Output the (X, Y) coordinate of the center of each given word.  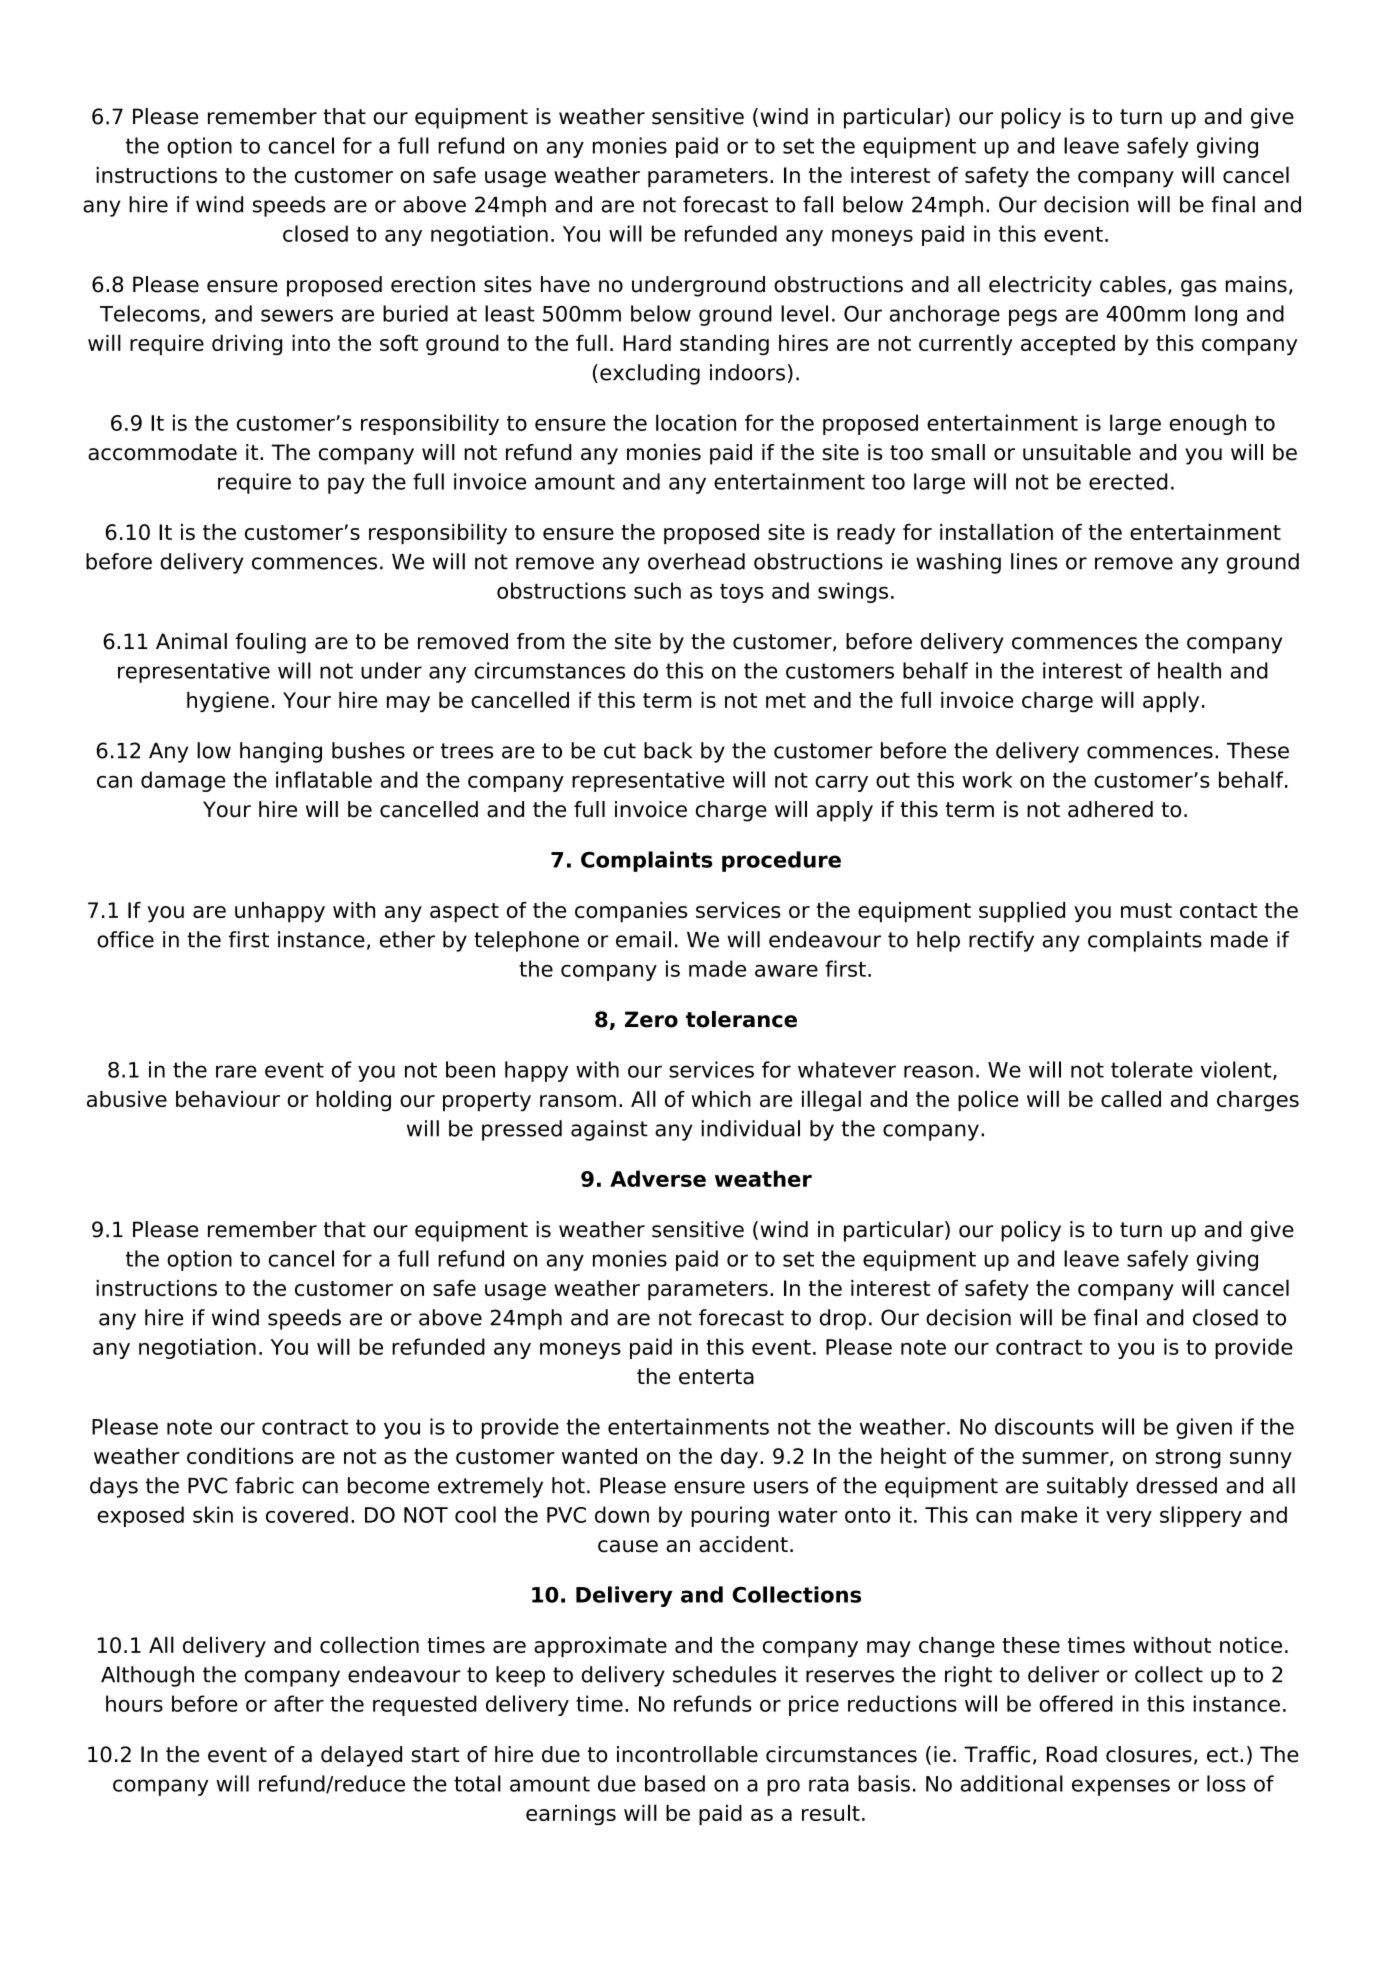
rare (236, 1071)
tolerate (1152, 1069)
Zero (651, 1019)
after (299, 1703)
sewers (297, 315)
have (565, 284)
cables (1133, 284)
